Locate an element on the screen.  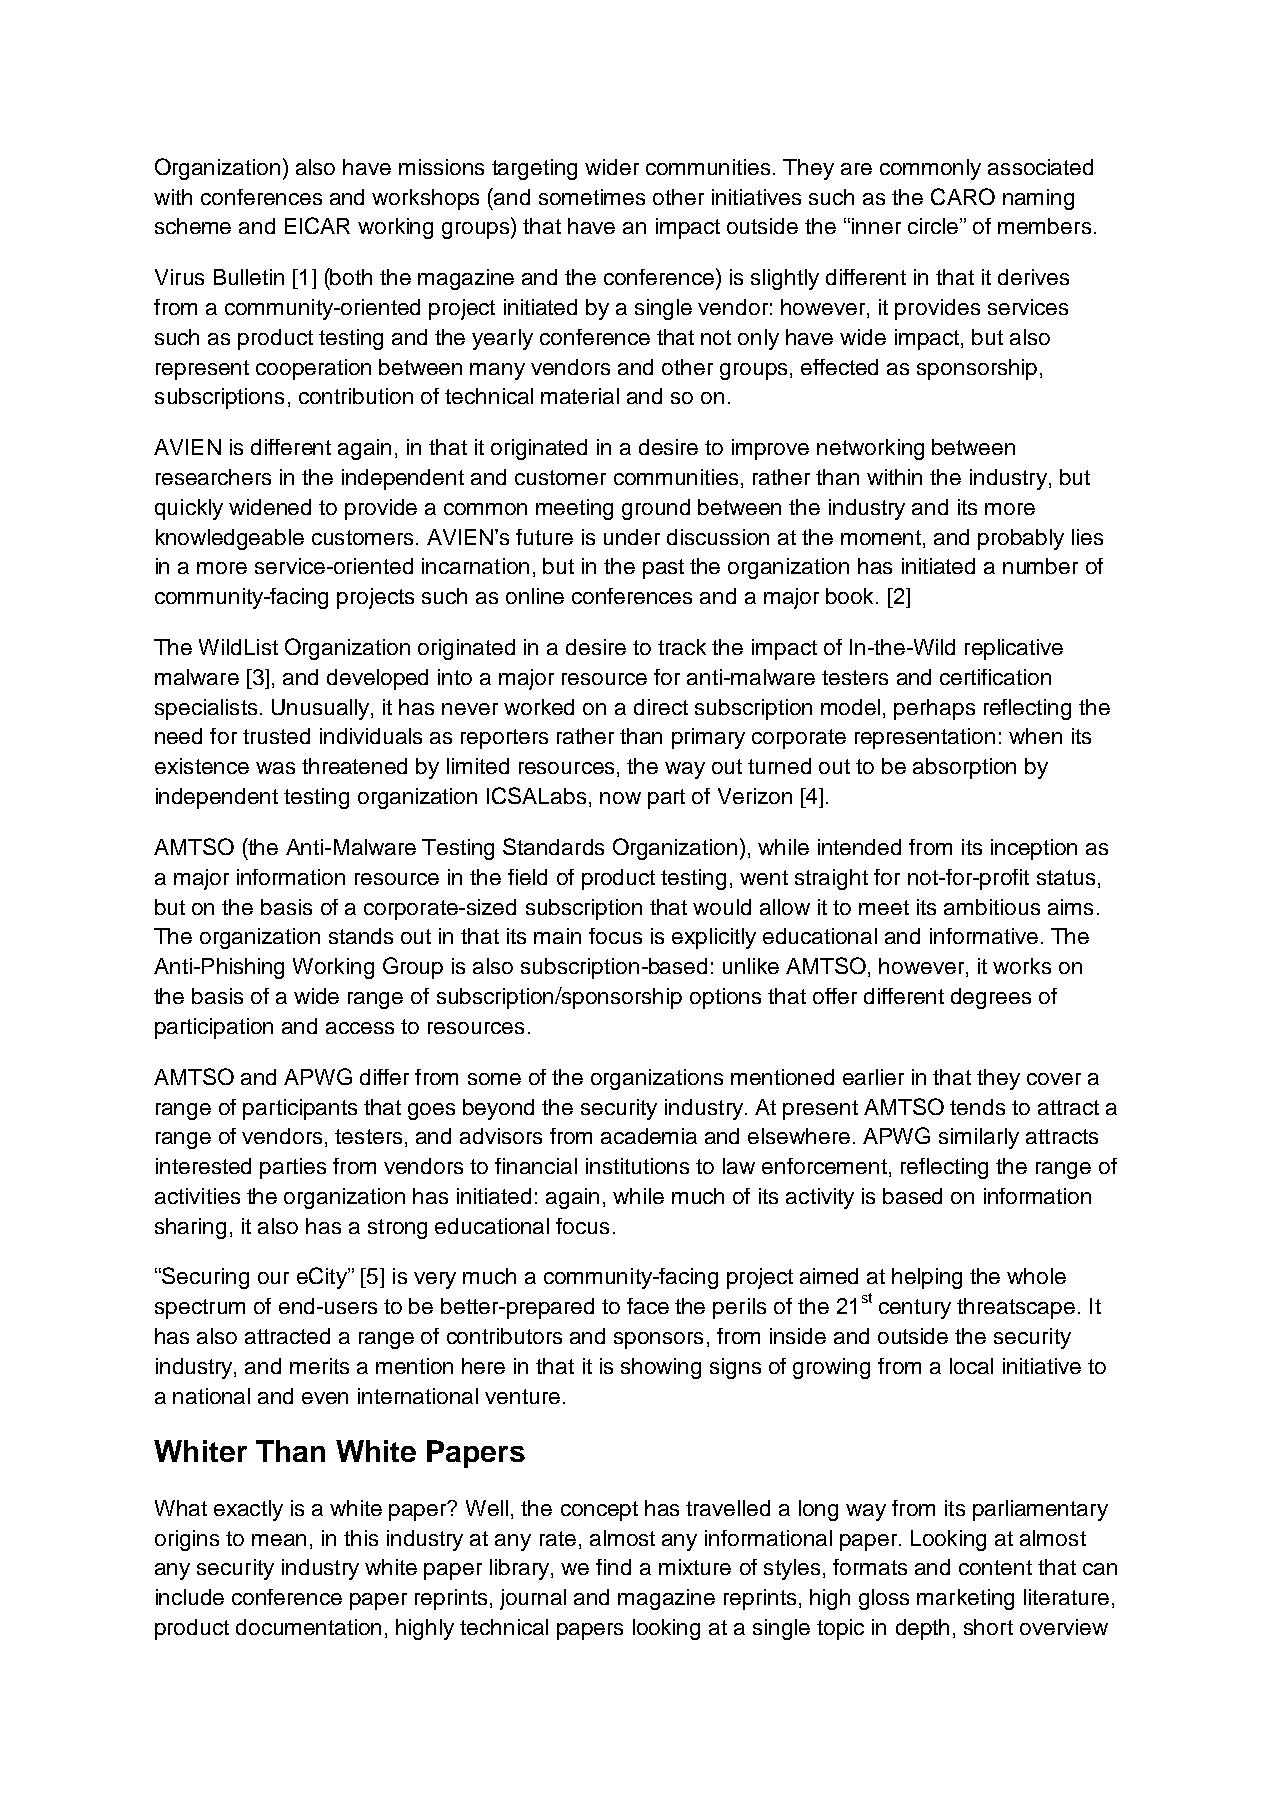
academia is located at coordinates (649, 1136).
